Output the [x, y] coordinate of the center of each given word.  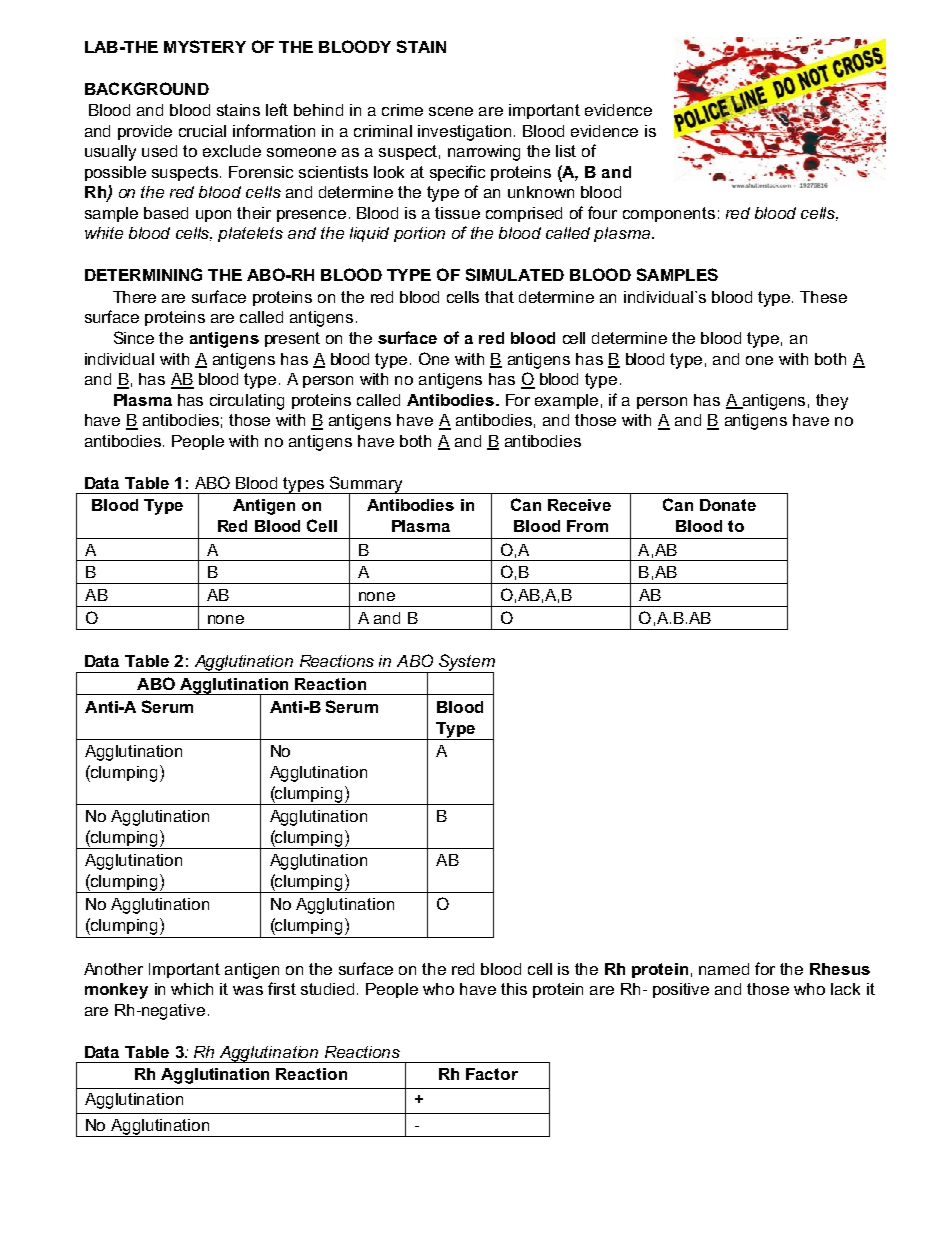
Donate [728, 505]
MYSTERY [205, 46]
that [499, 297]
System [466, 663]
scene [451, 111]
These [823, 297]
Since [134, 337]
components [669, 214]
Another [113, 969]
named [724, 969]
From [587, 526]
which [192, 989]
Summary [366, 485]
